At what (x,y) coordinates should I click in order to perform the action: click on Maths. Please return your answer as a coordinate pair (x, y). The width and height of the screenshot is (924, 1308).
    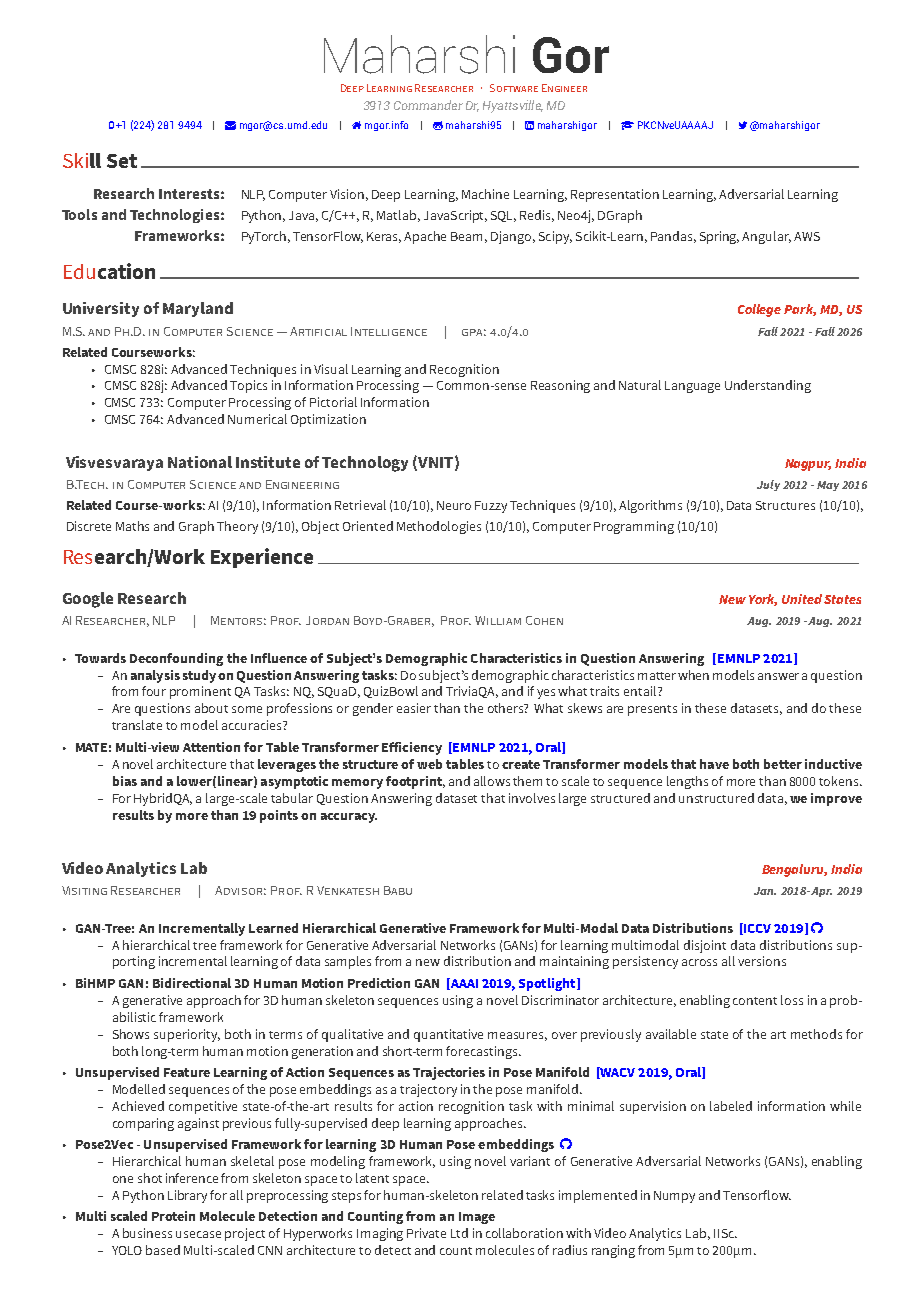
    Looking at the image, I should click on (132, 526).
